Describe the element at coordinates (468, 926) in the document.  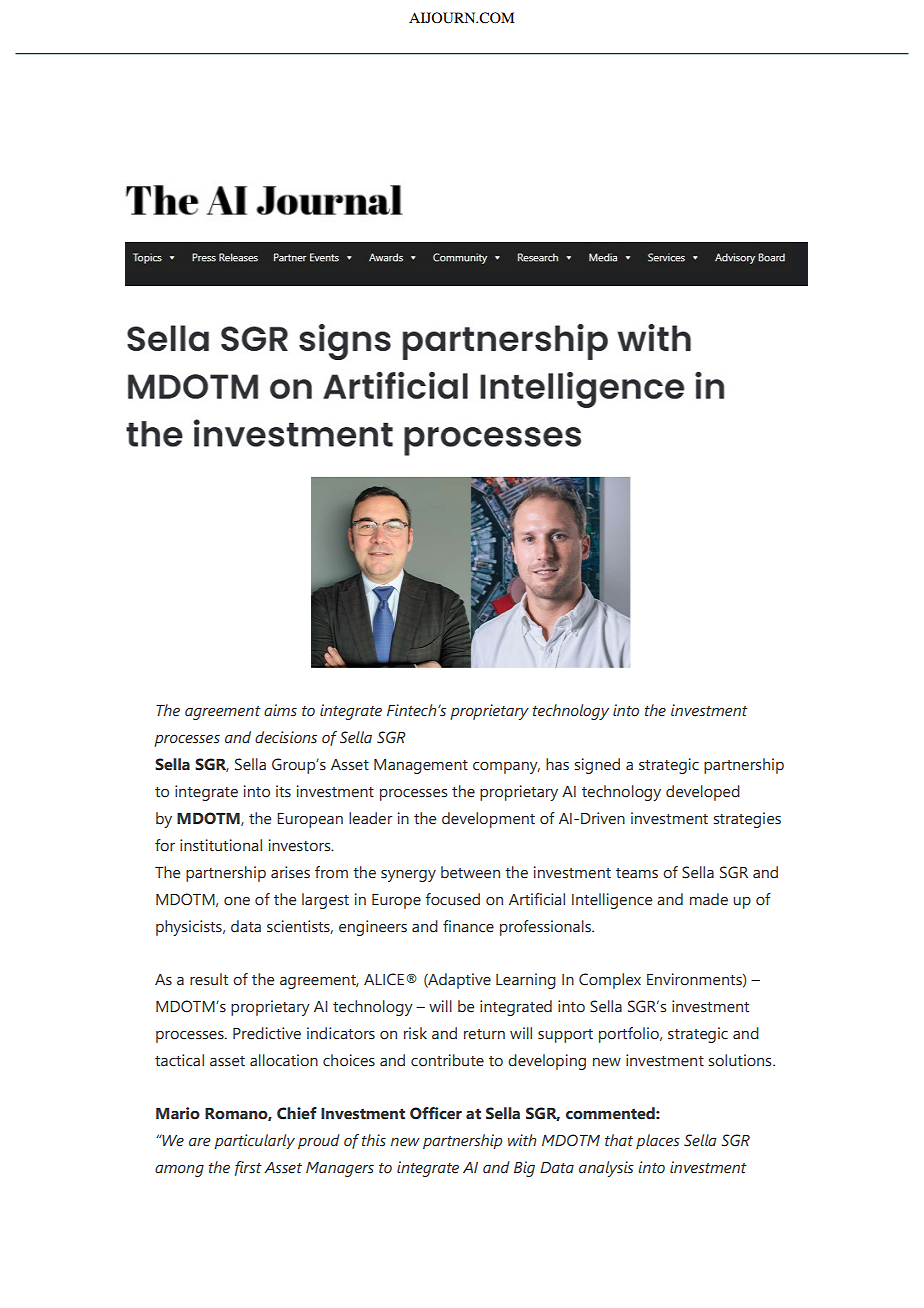
I see `finance` at that location.
